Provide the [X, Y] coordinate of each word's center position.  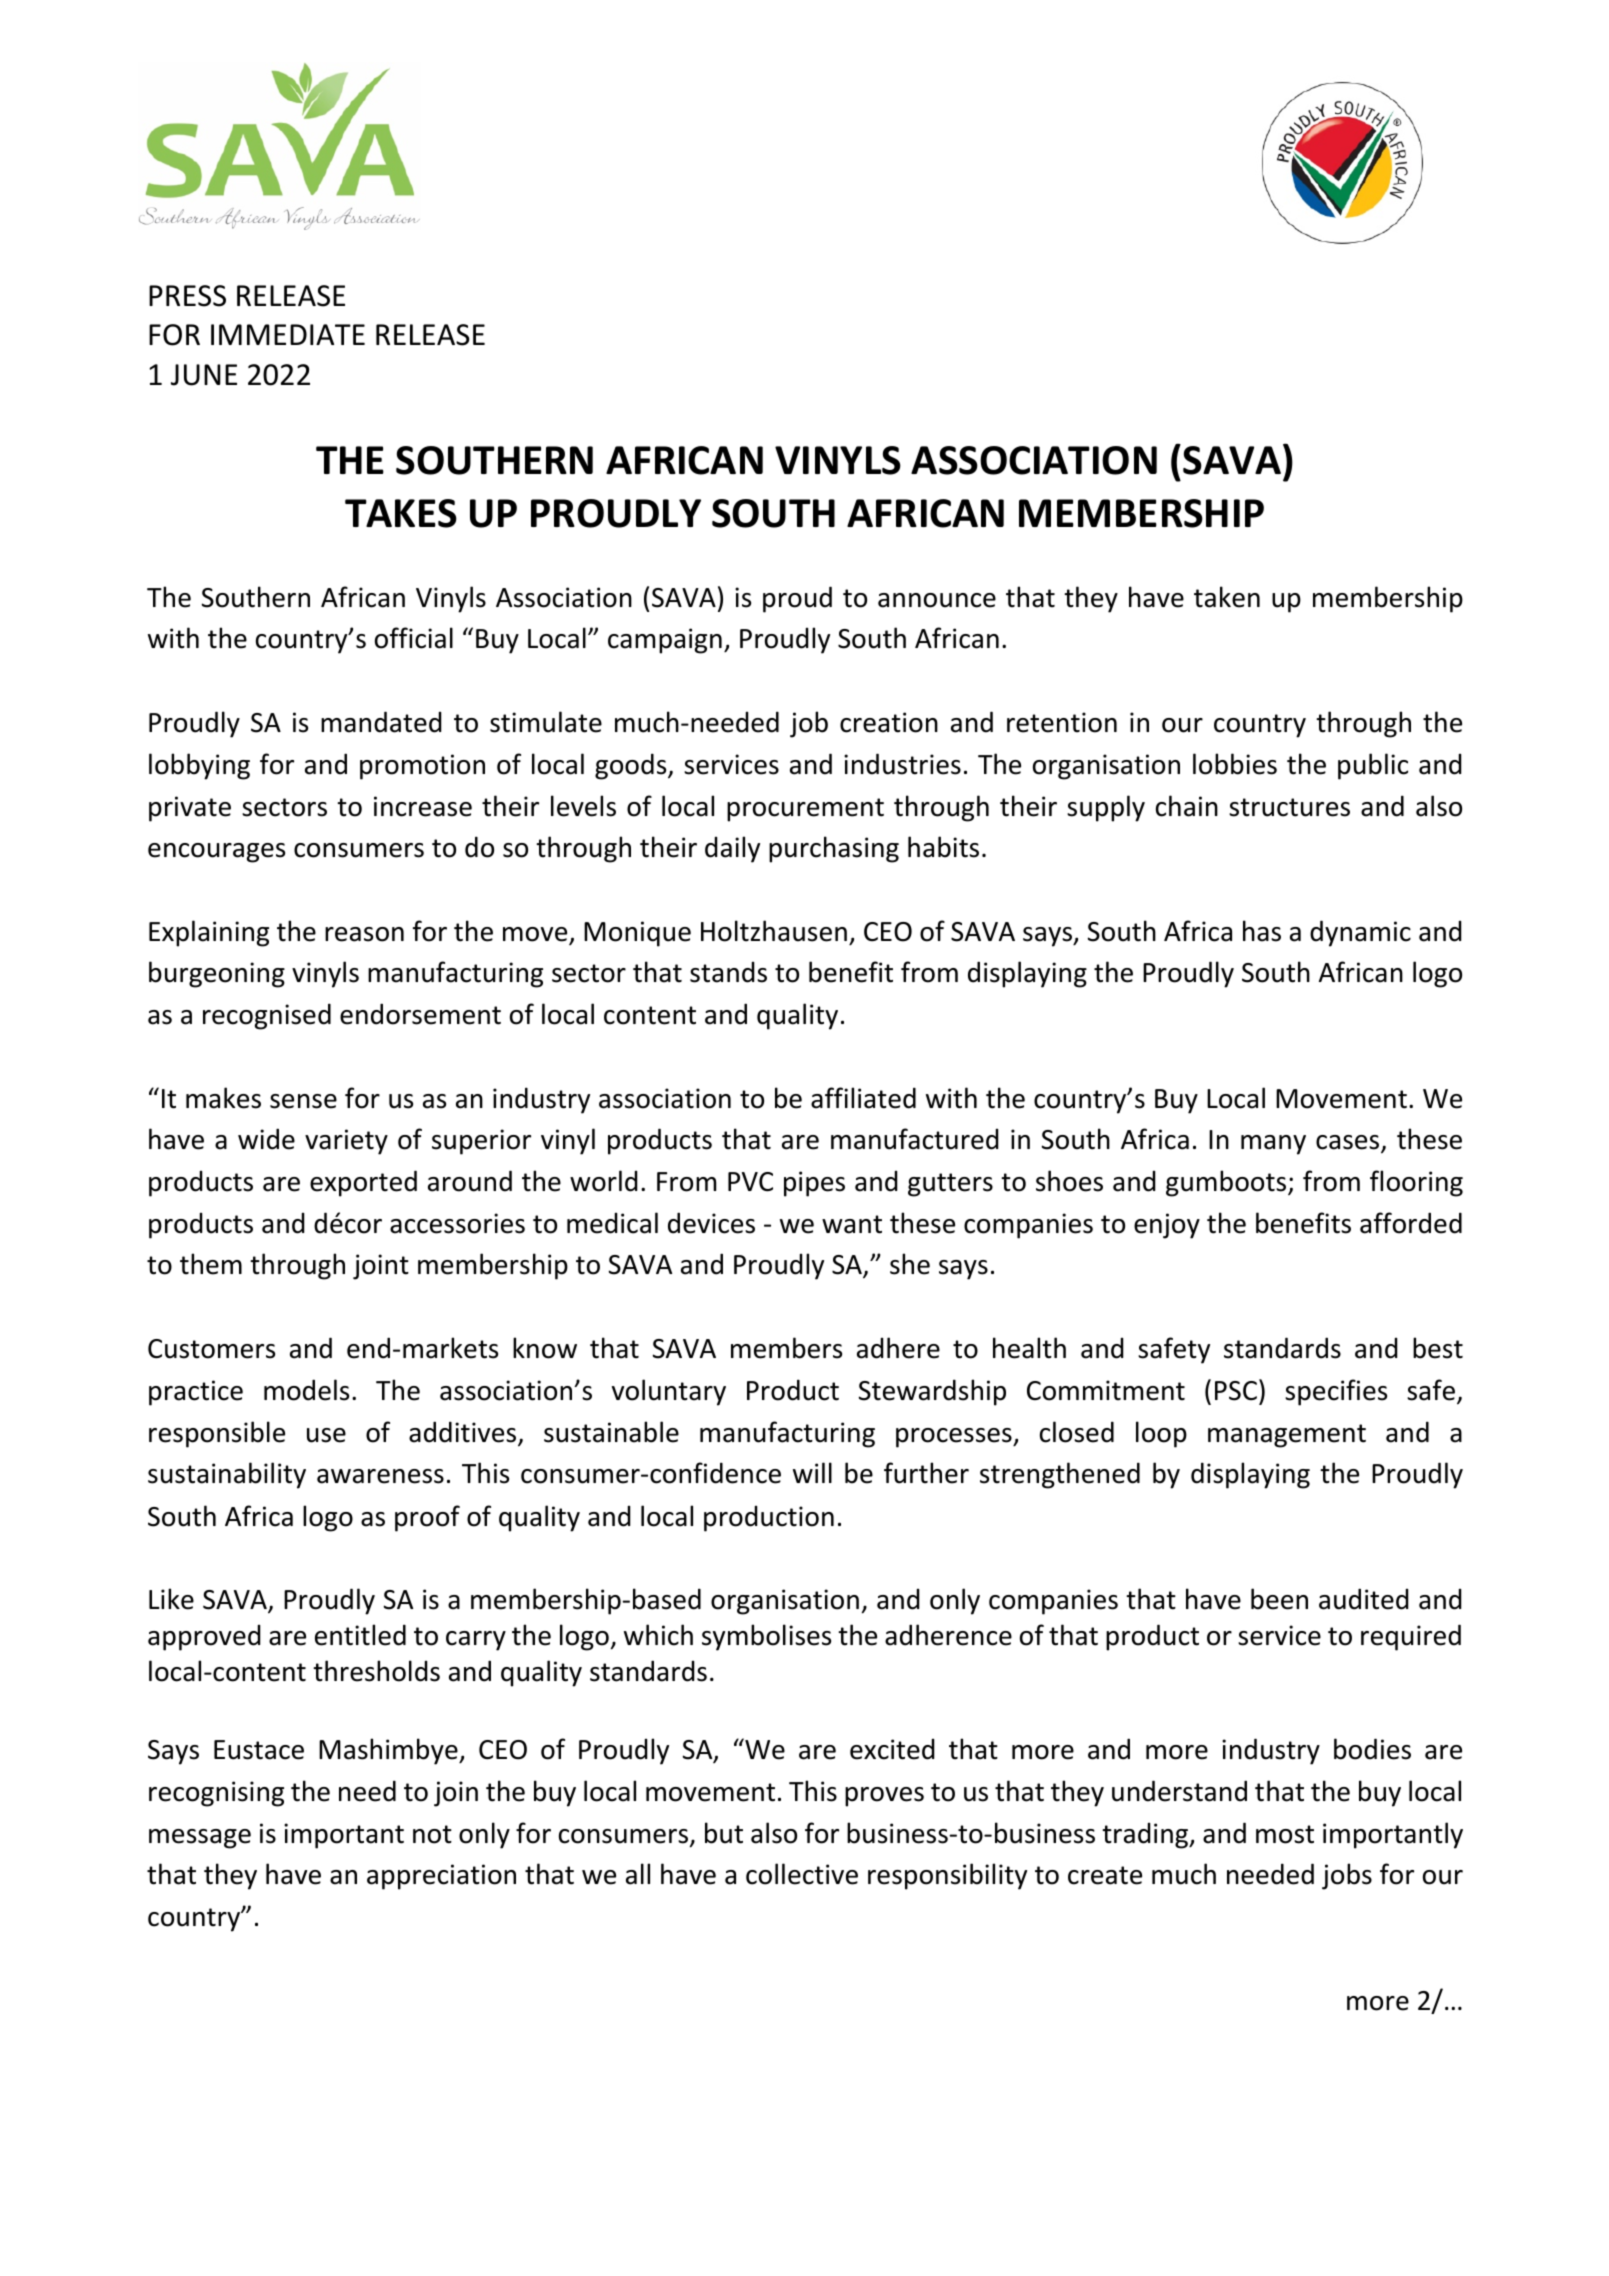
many [1273, 1145]
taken [1227, 597]
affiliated [863, 1098]
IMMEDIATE [288, 334]
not [432, 1834]
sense [303, 1101]
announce [937, 600]
